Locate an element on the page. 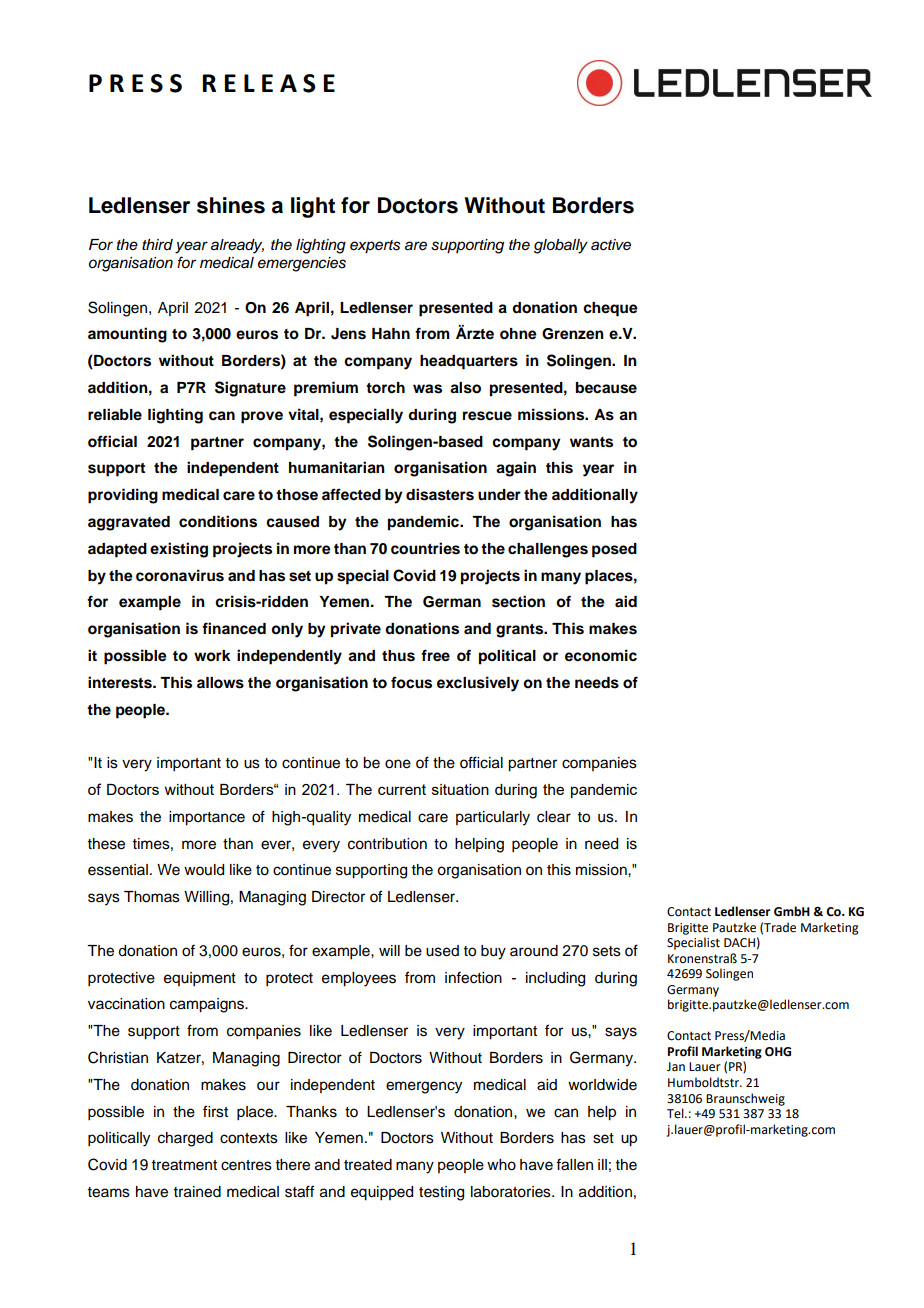 Image resolution: width=924 pixels, height=1308 pixels. testing is located at coordinates (441, 1193).
